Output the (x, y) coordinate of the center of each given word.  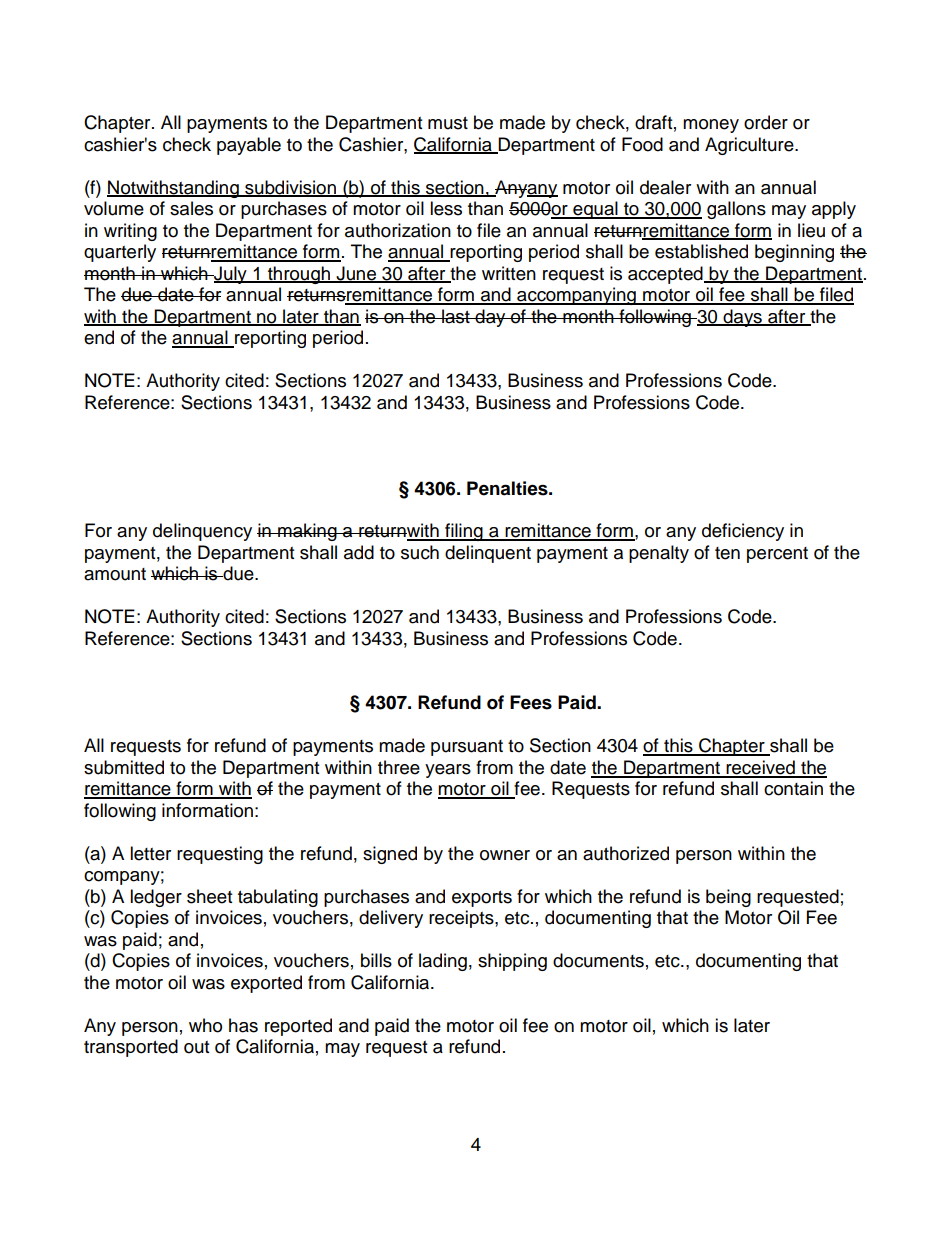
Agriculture (750, 146)
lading (443, 962)
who (205, 1025)
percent (777, 555)
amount (115, 574)
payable (249, 146)
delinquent (488, 554)
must (448, 123)
